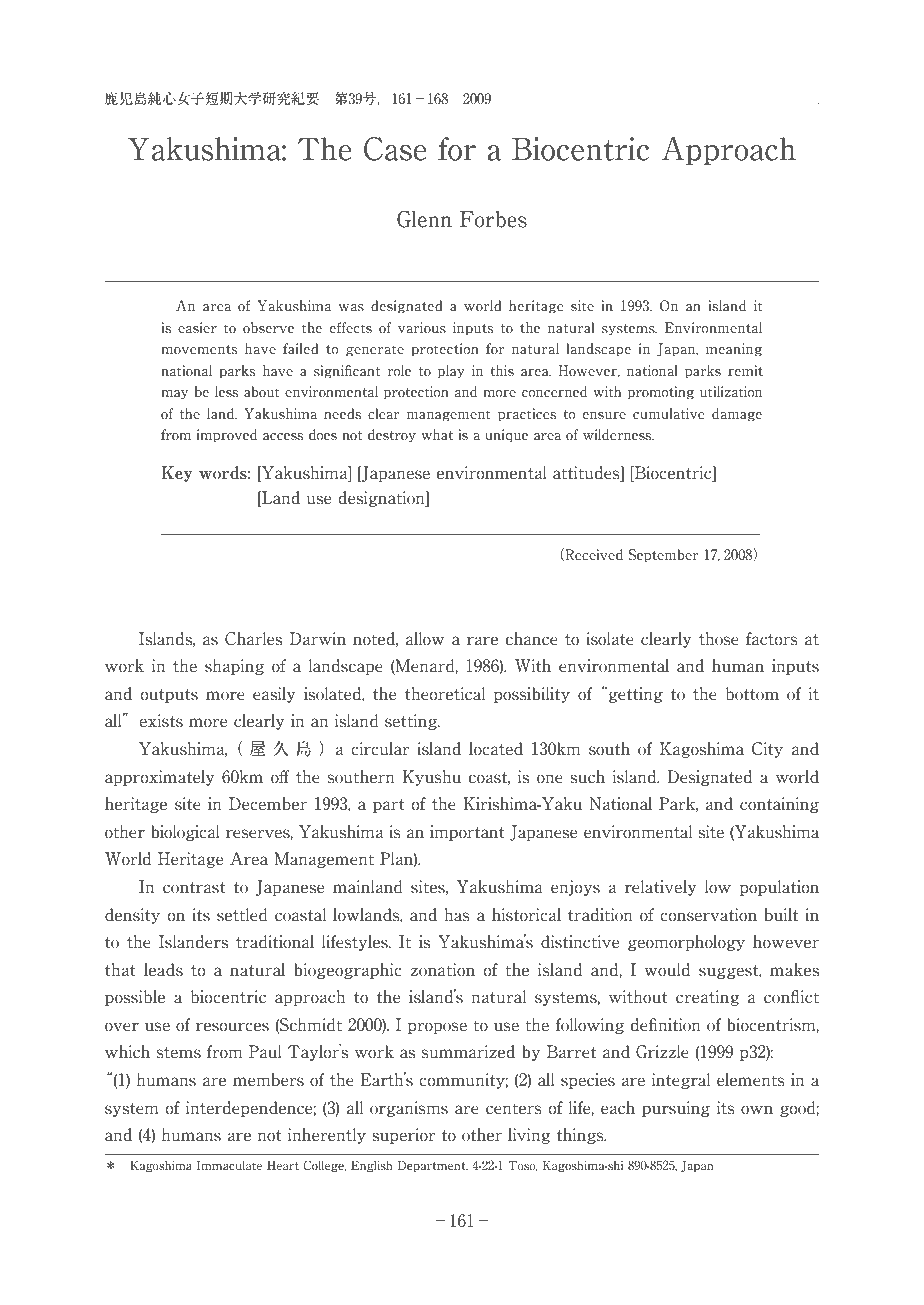  What do you see at coordinates (779, 805) in the page?
I see `containing` at bounding box center [779, 805].
